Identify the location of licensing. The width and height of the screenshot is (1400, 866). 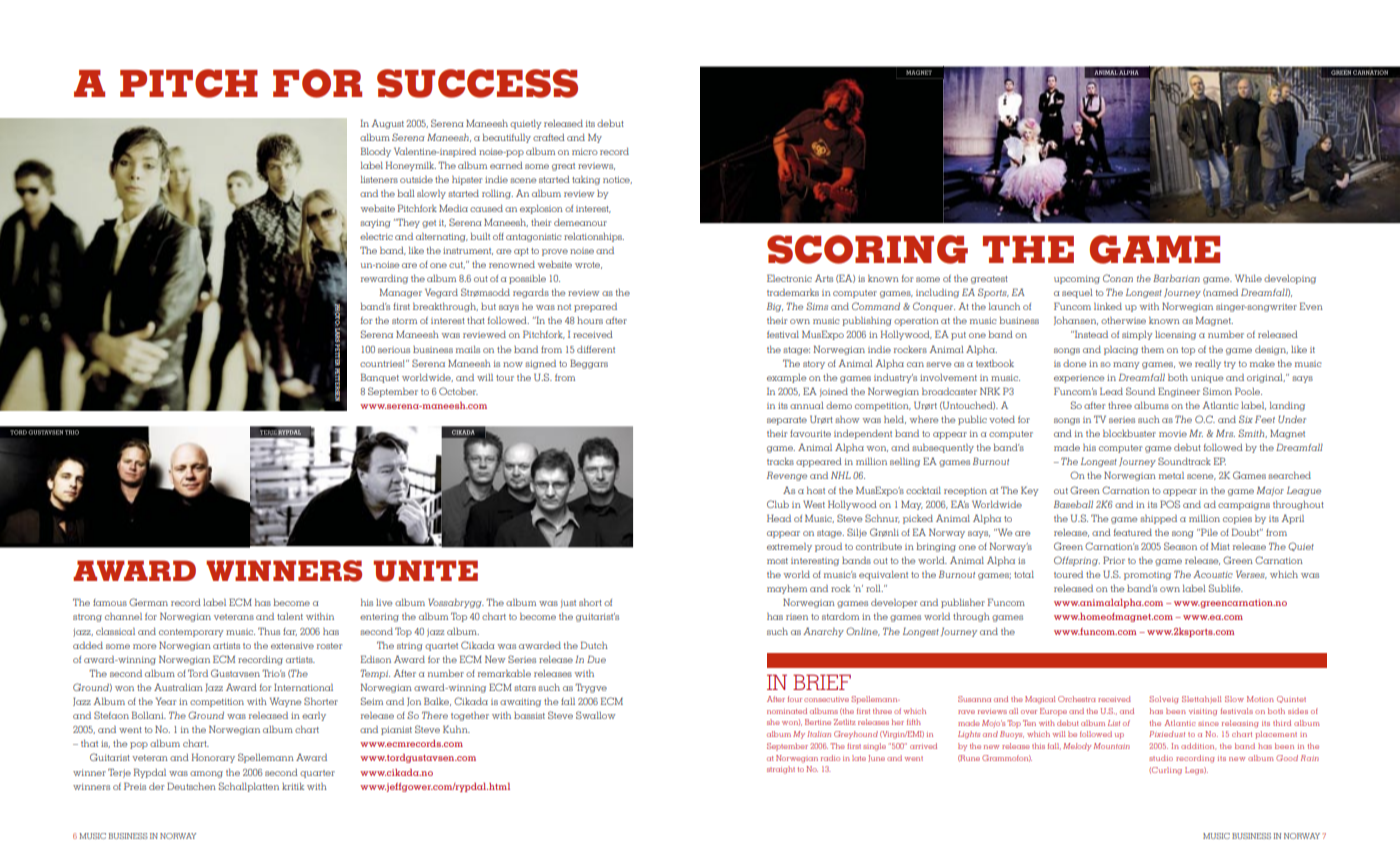
(1175, 335).
